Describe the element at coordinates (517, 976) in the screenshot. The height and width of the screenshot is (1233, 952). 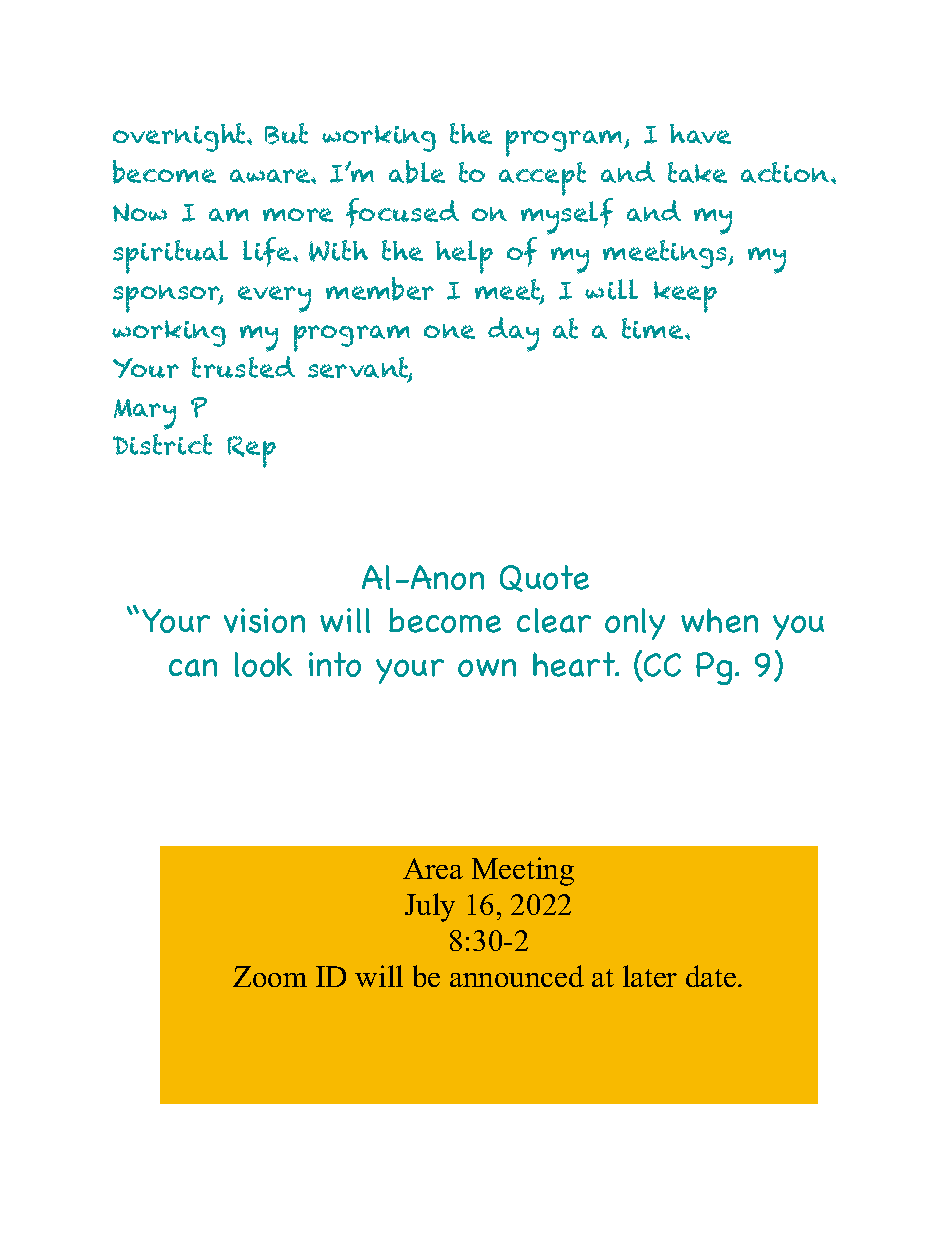
I see `announced` at that location.
